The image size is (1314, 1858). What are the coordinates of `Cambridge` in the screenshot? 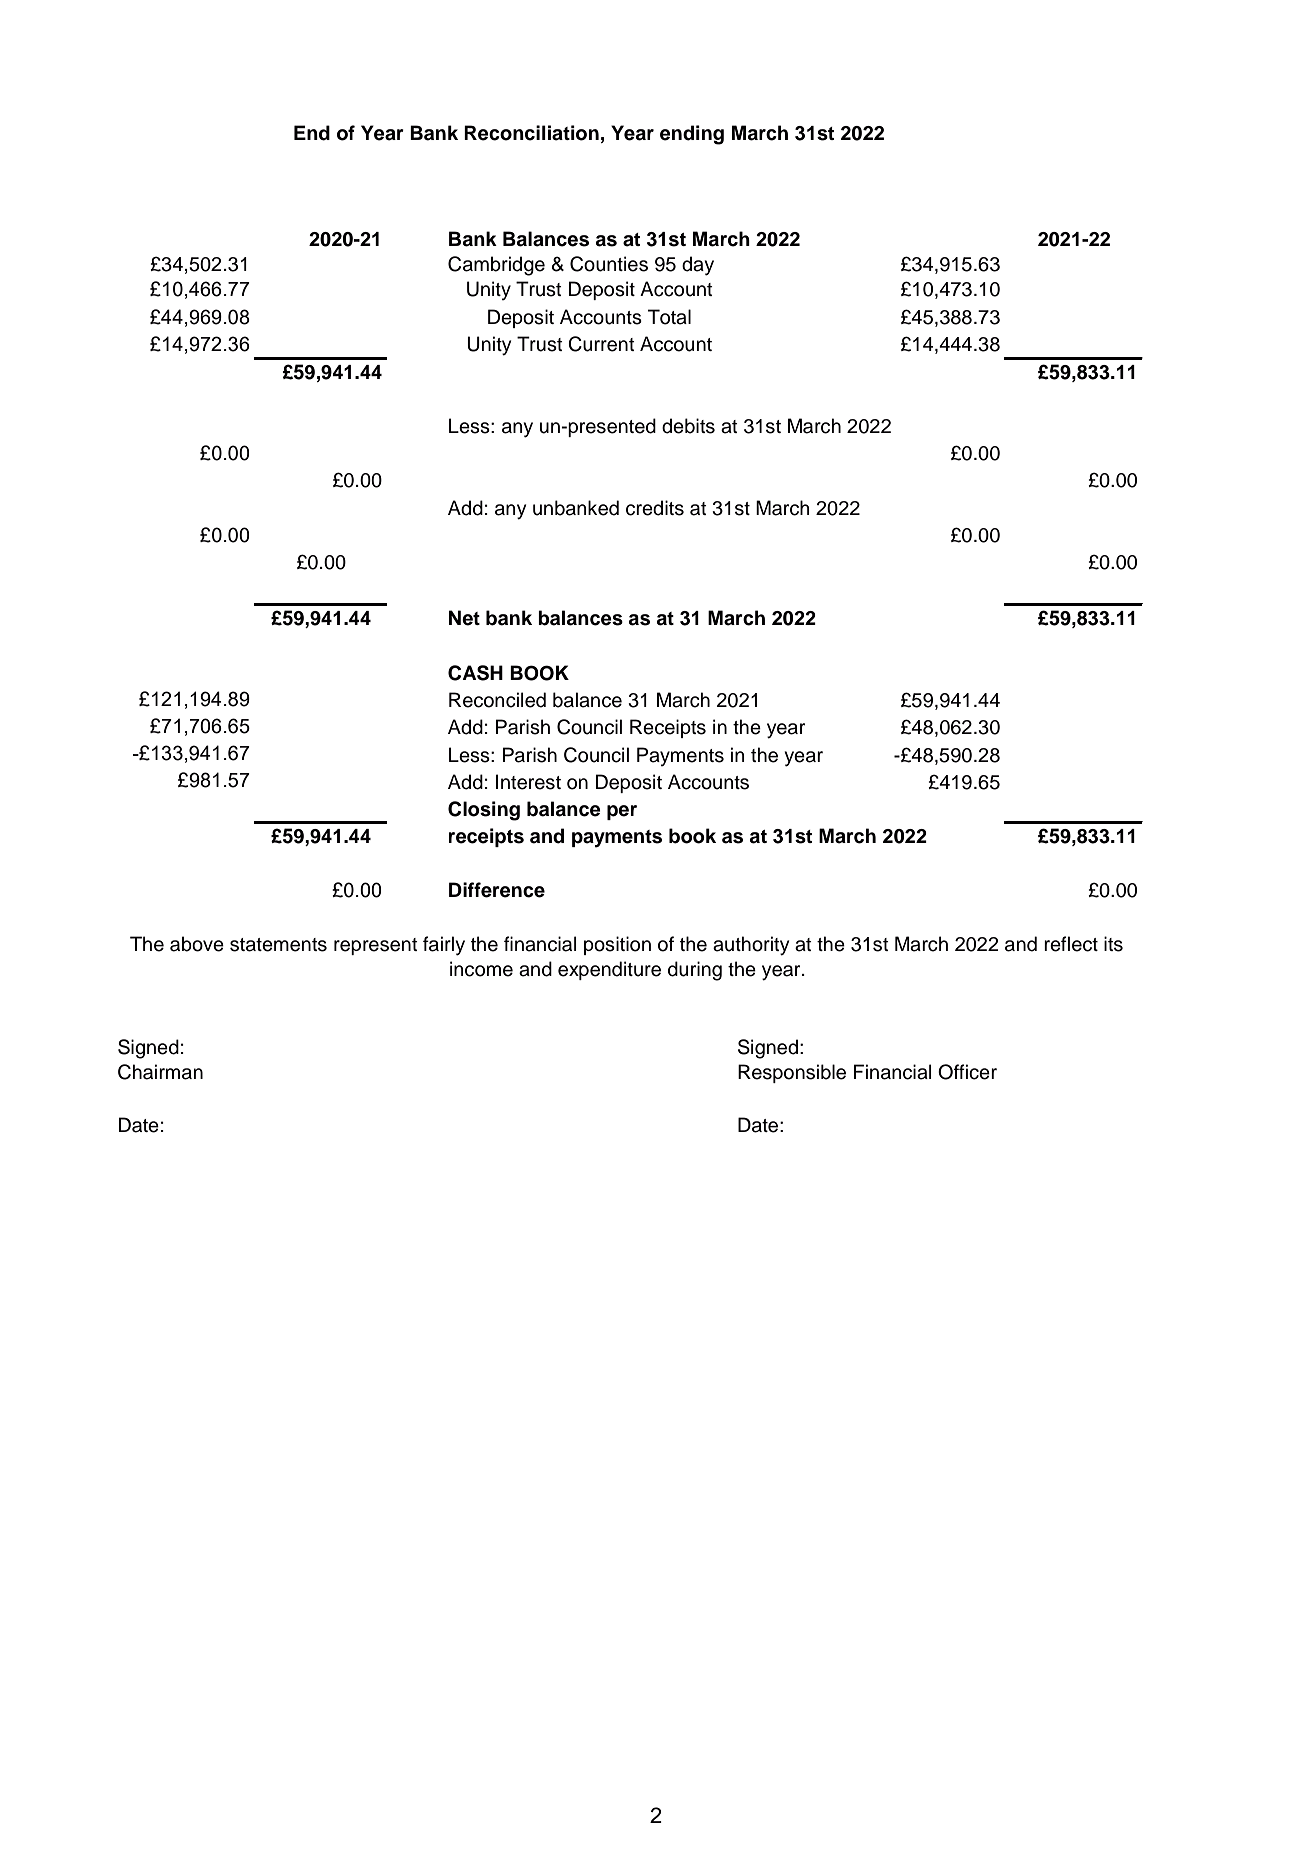 It's located at (496, 266).
